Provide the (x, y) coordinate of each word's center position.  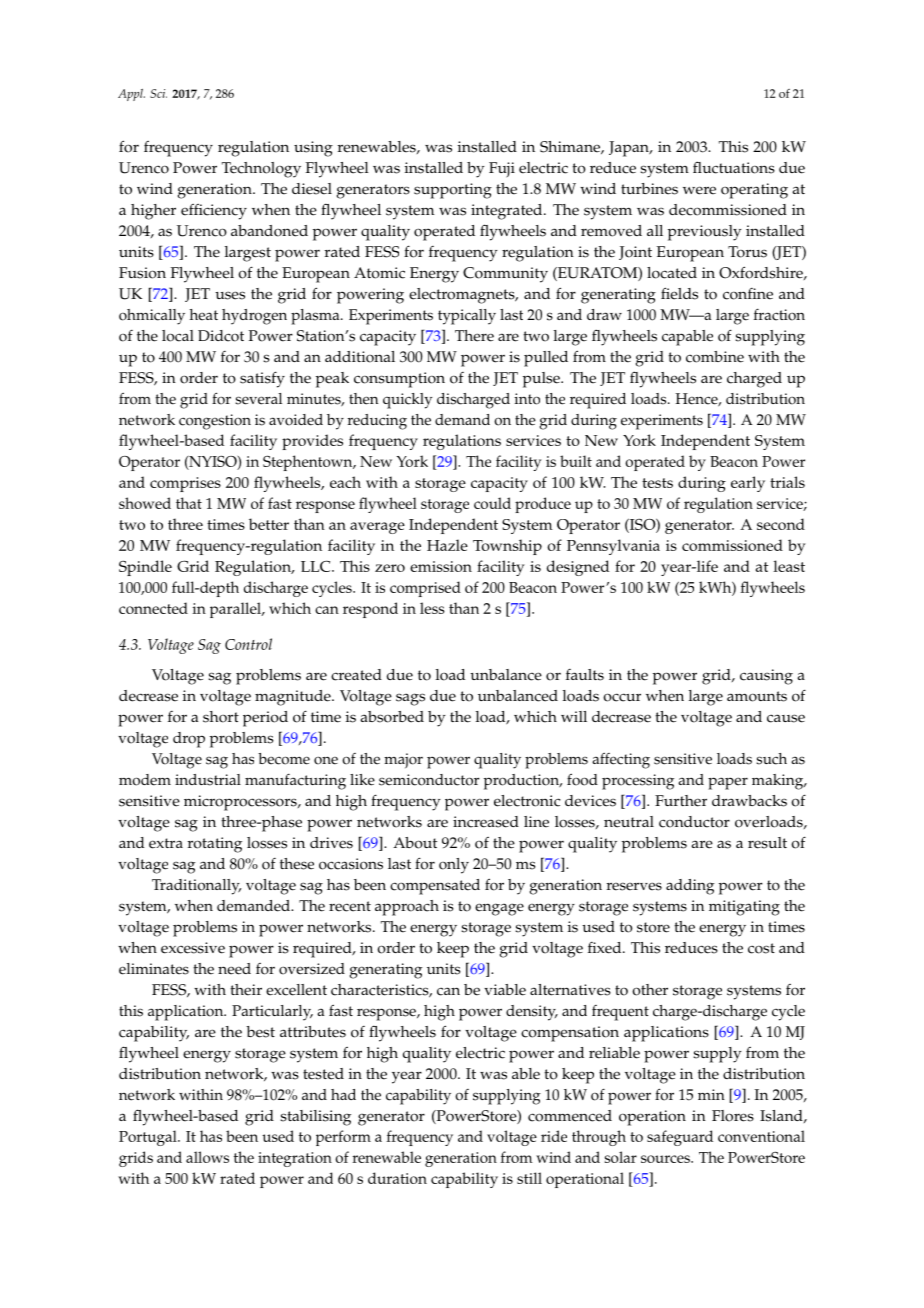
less (432, 608)
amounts (757, 696)
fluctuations (734, 167)
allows (207, 1157)
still (529, 1178)
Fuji (502, 170)
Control (248, 644)
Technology (261, 170)
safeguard (680, 1138)
